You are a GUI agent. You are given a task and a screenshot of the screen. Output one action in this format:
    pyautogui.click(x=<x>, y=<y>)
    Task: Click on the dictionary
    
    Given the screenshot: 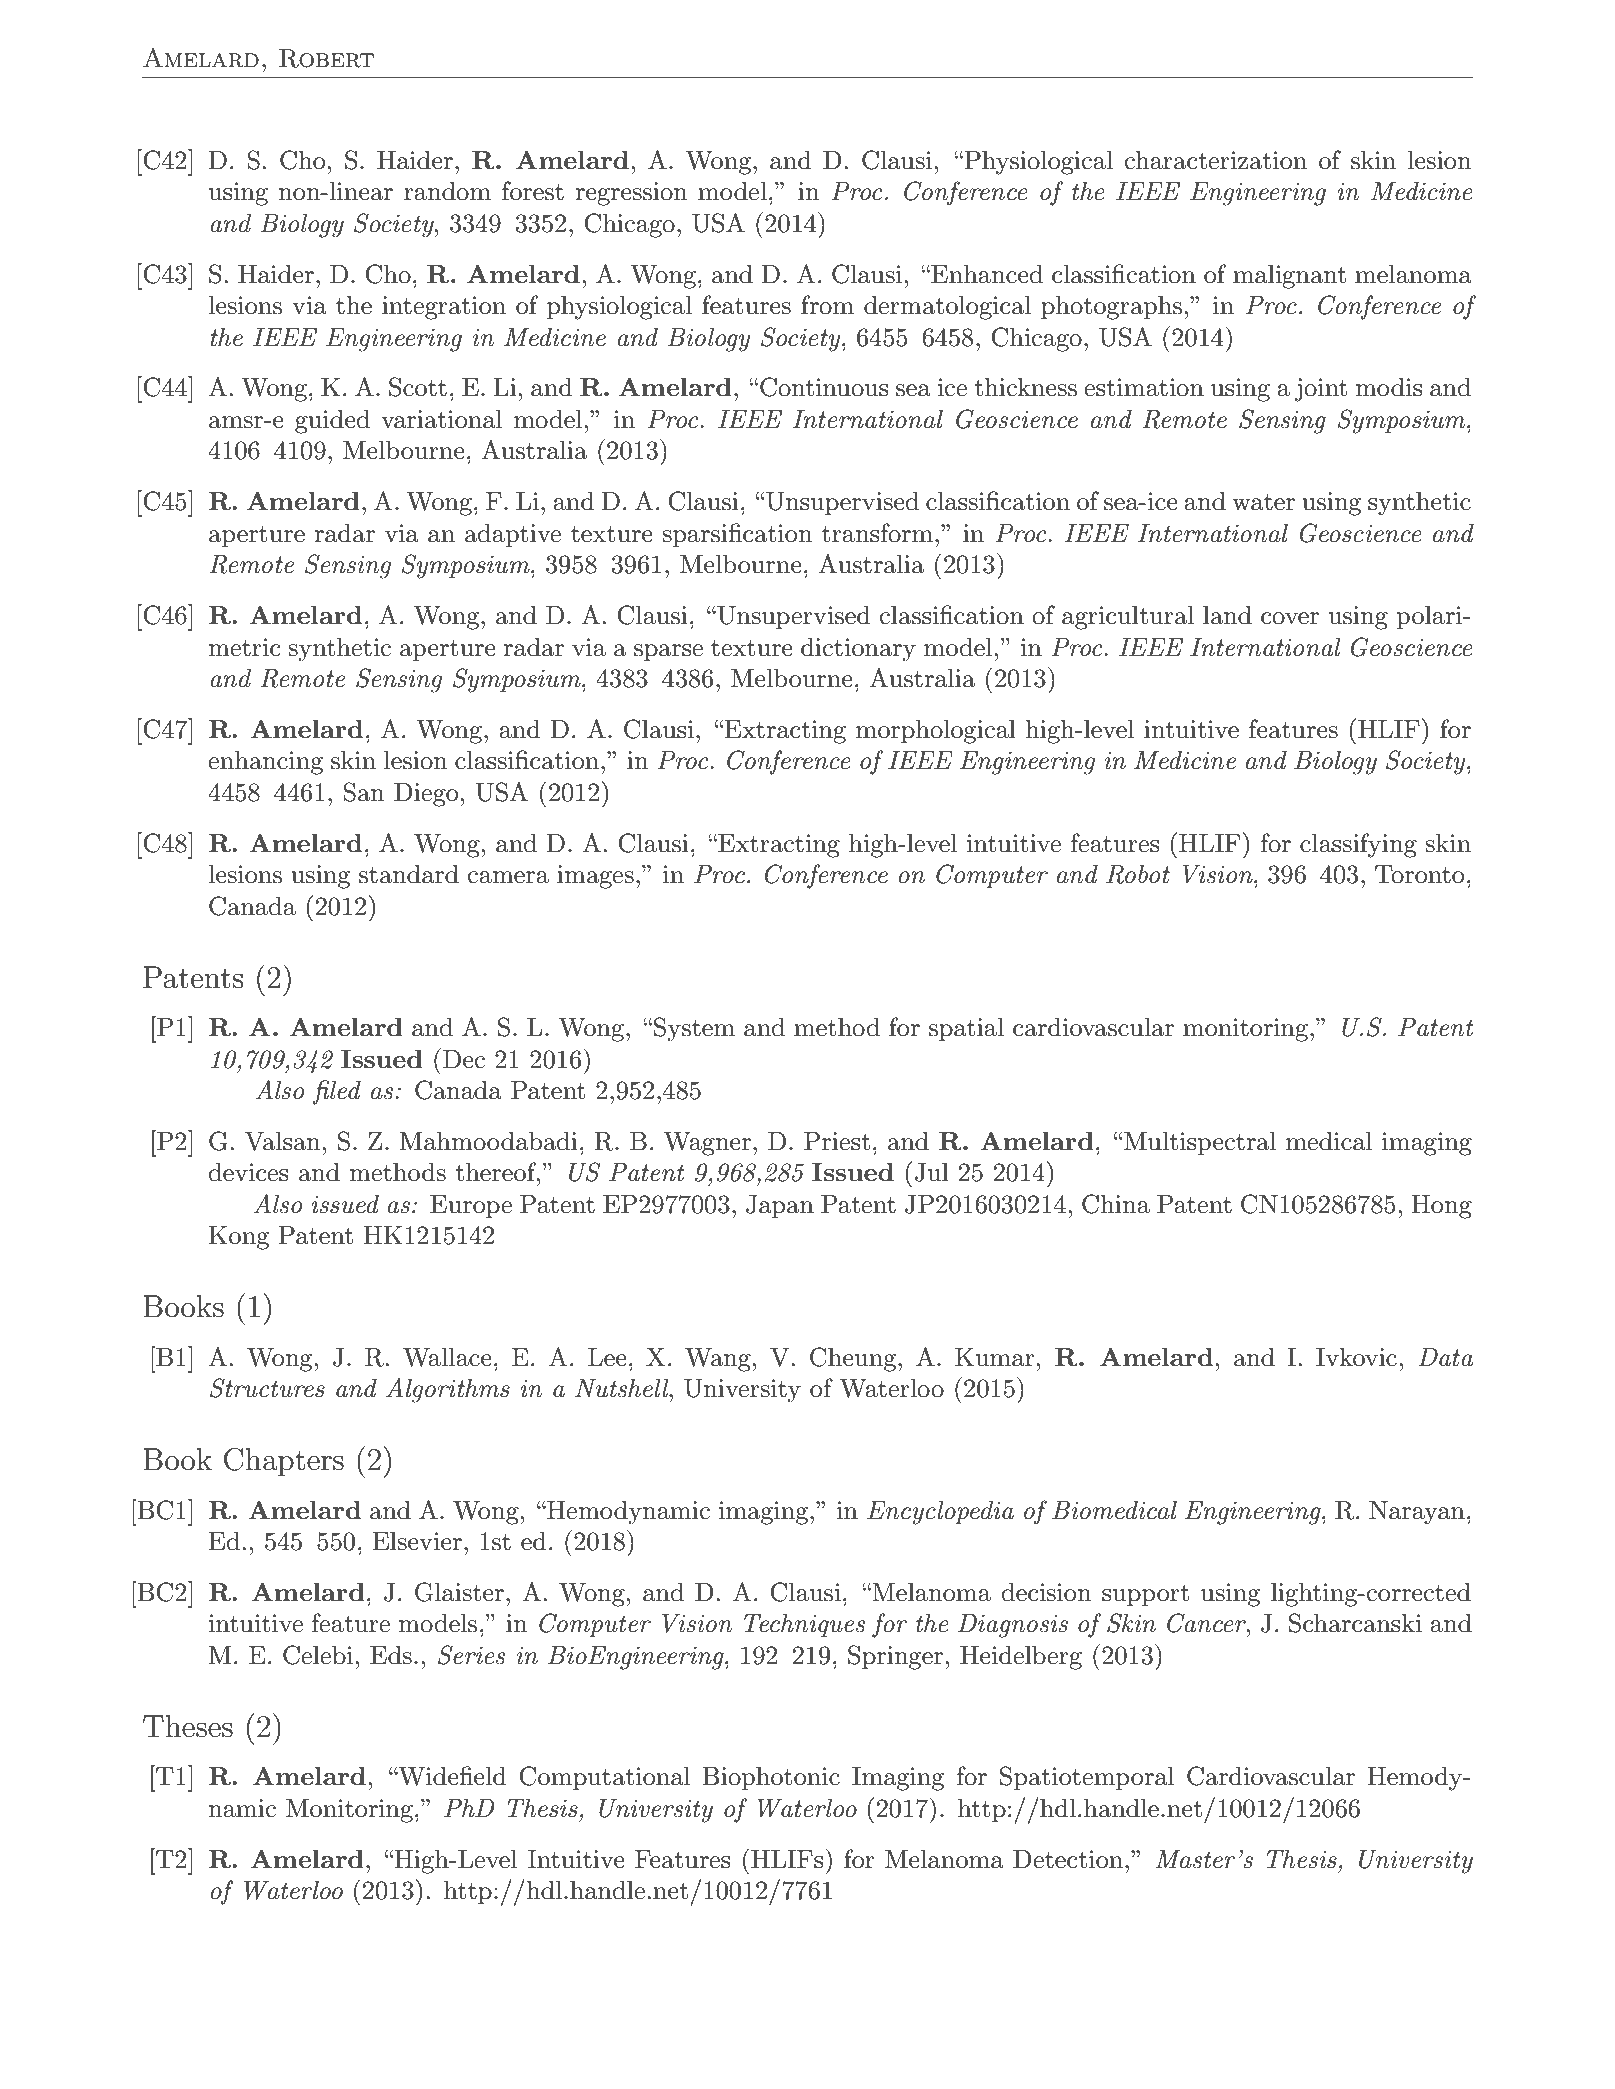 What is the action you would take?
    pyautogui.click(x=858, y=650)
